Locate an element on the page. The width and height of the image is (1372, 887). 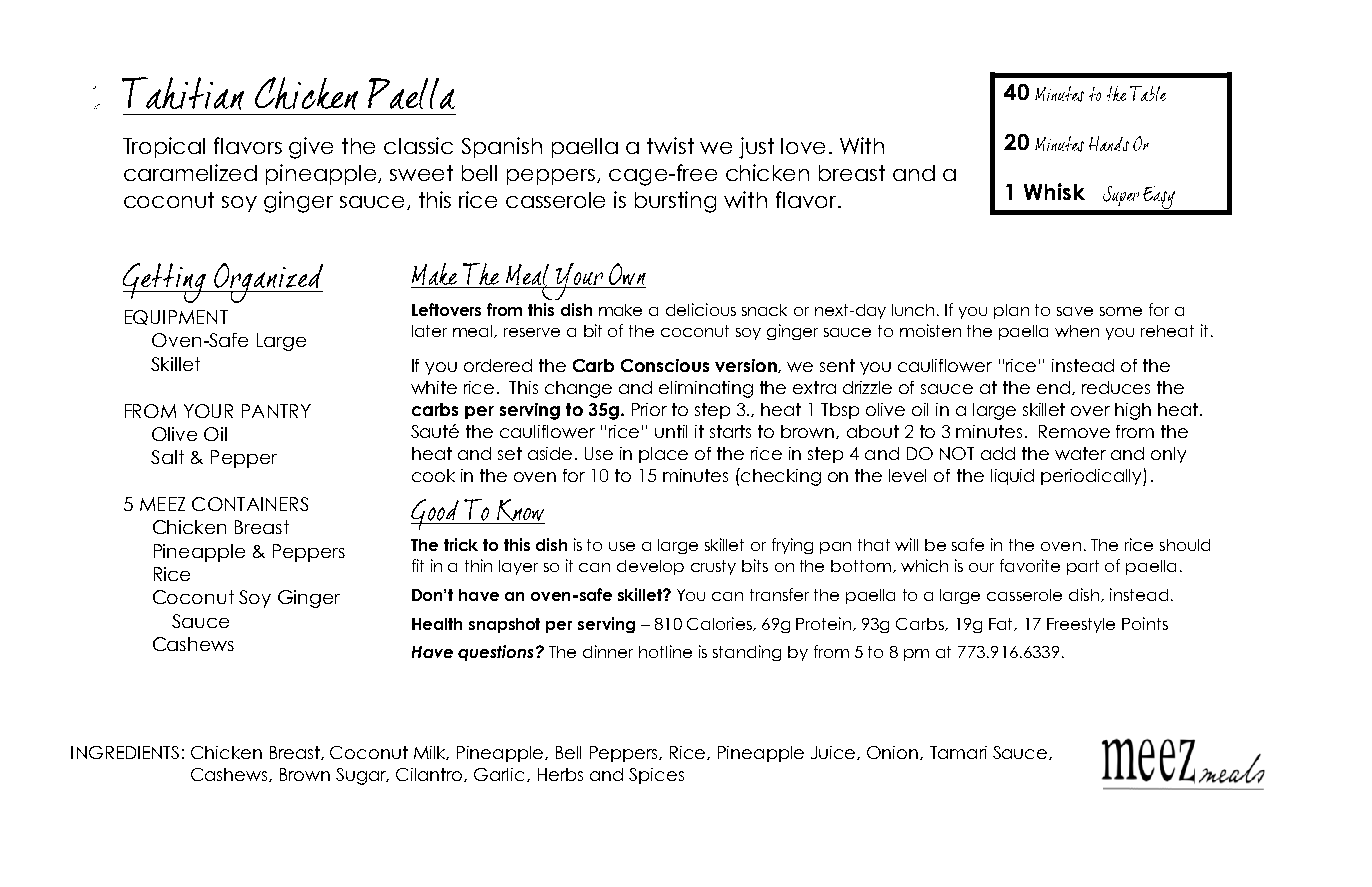
end is located at coordinates (1053, 387).
